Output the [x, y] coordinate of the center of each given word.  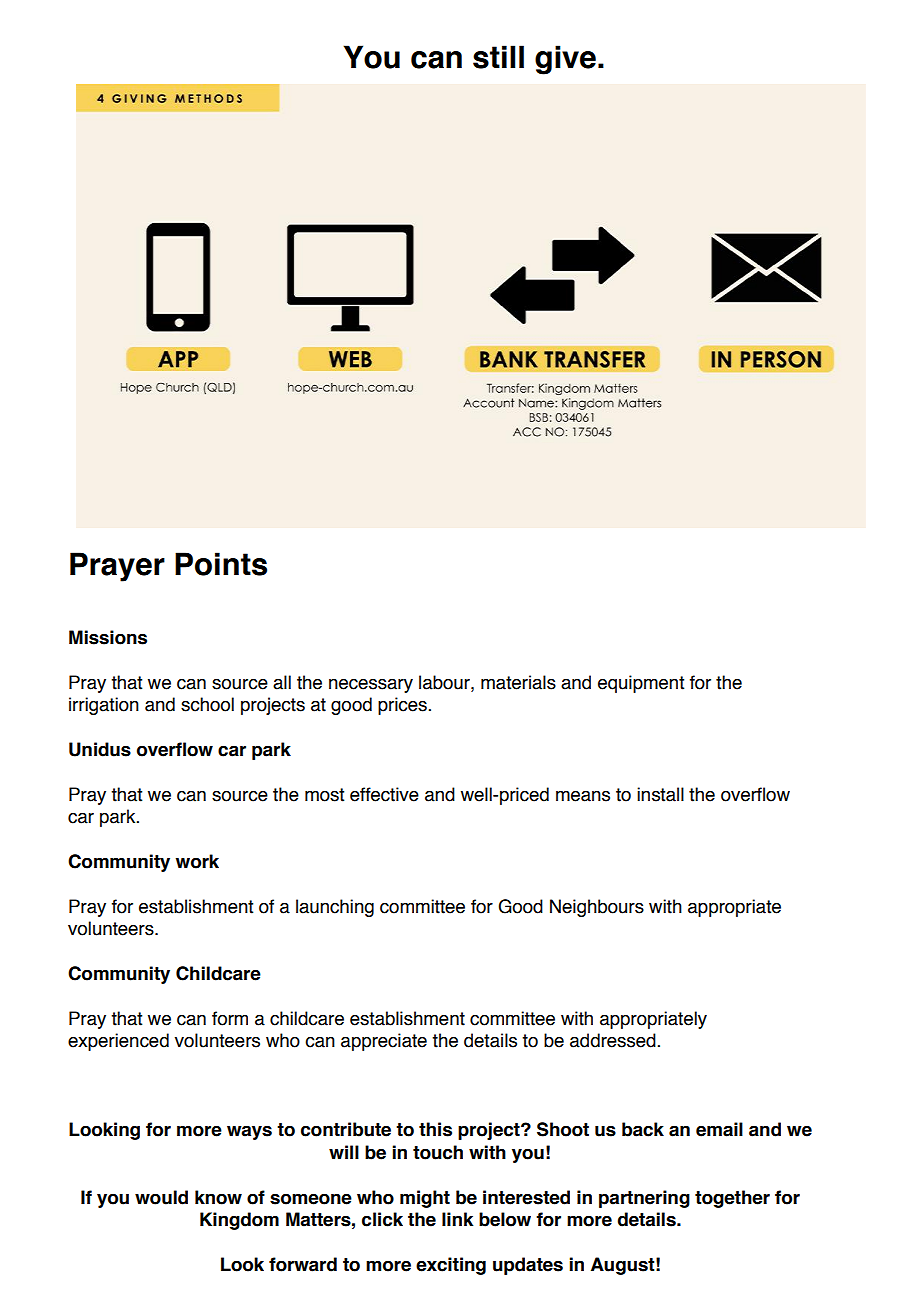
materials [518, 682]
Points [221, 564]
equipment [641, 684]
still [498, 57]
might [425, 1199]
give [565, 60]
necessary [371, 686]
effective [384, 794]
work [197, 861]
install [660, 794]
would [161, 1197]
